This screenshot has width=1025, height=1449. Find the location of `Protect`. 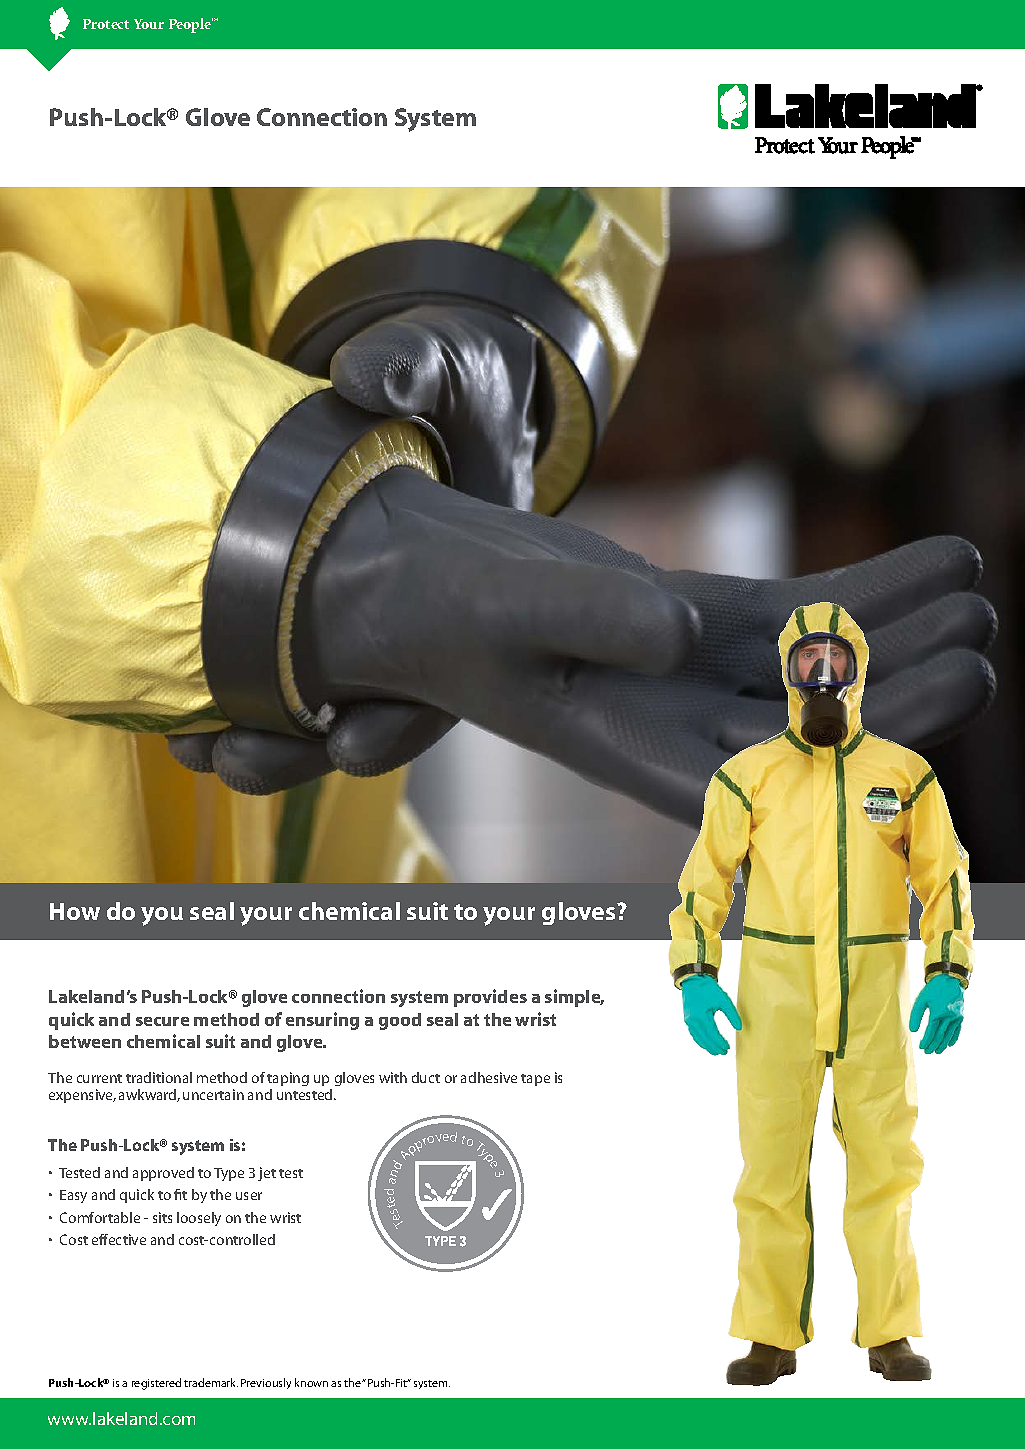

Protect is located at coordinates (106, 24).
